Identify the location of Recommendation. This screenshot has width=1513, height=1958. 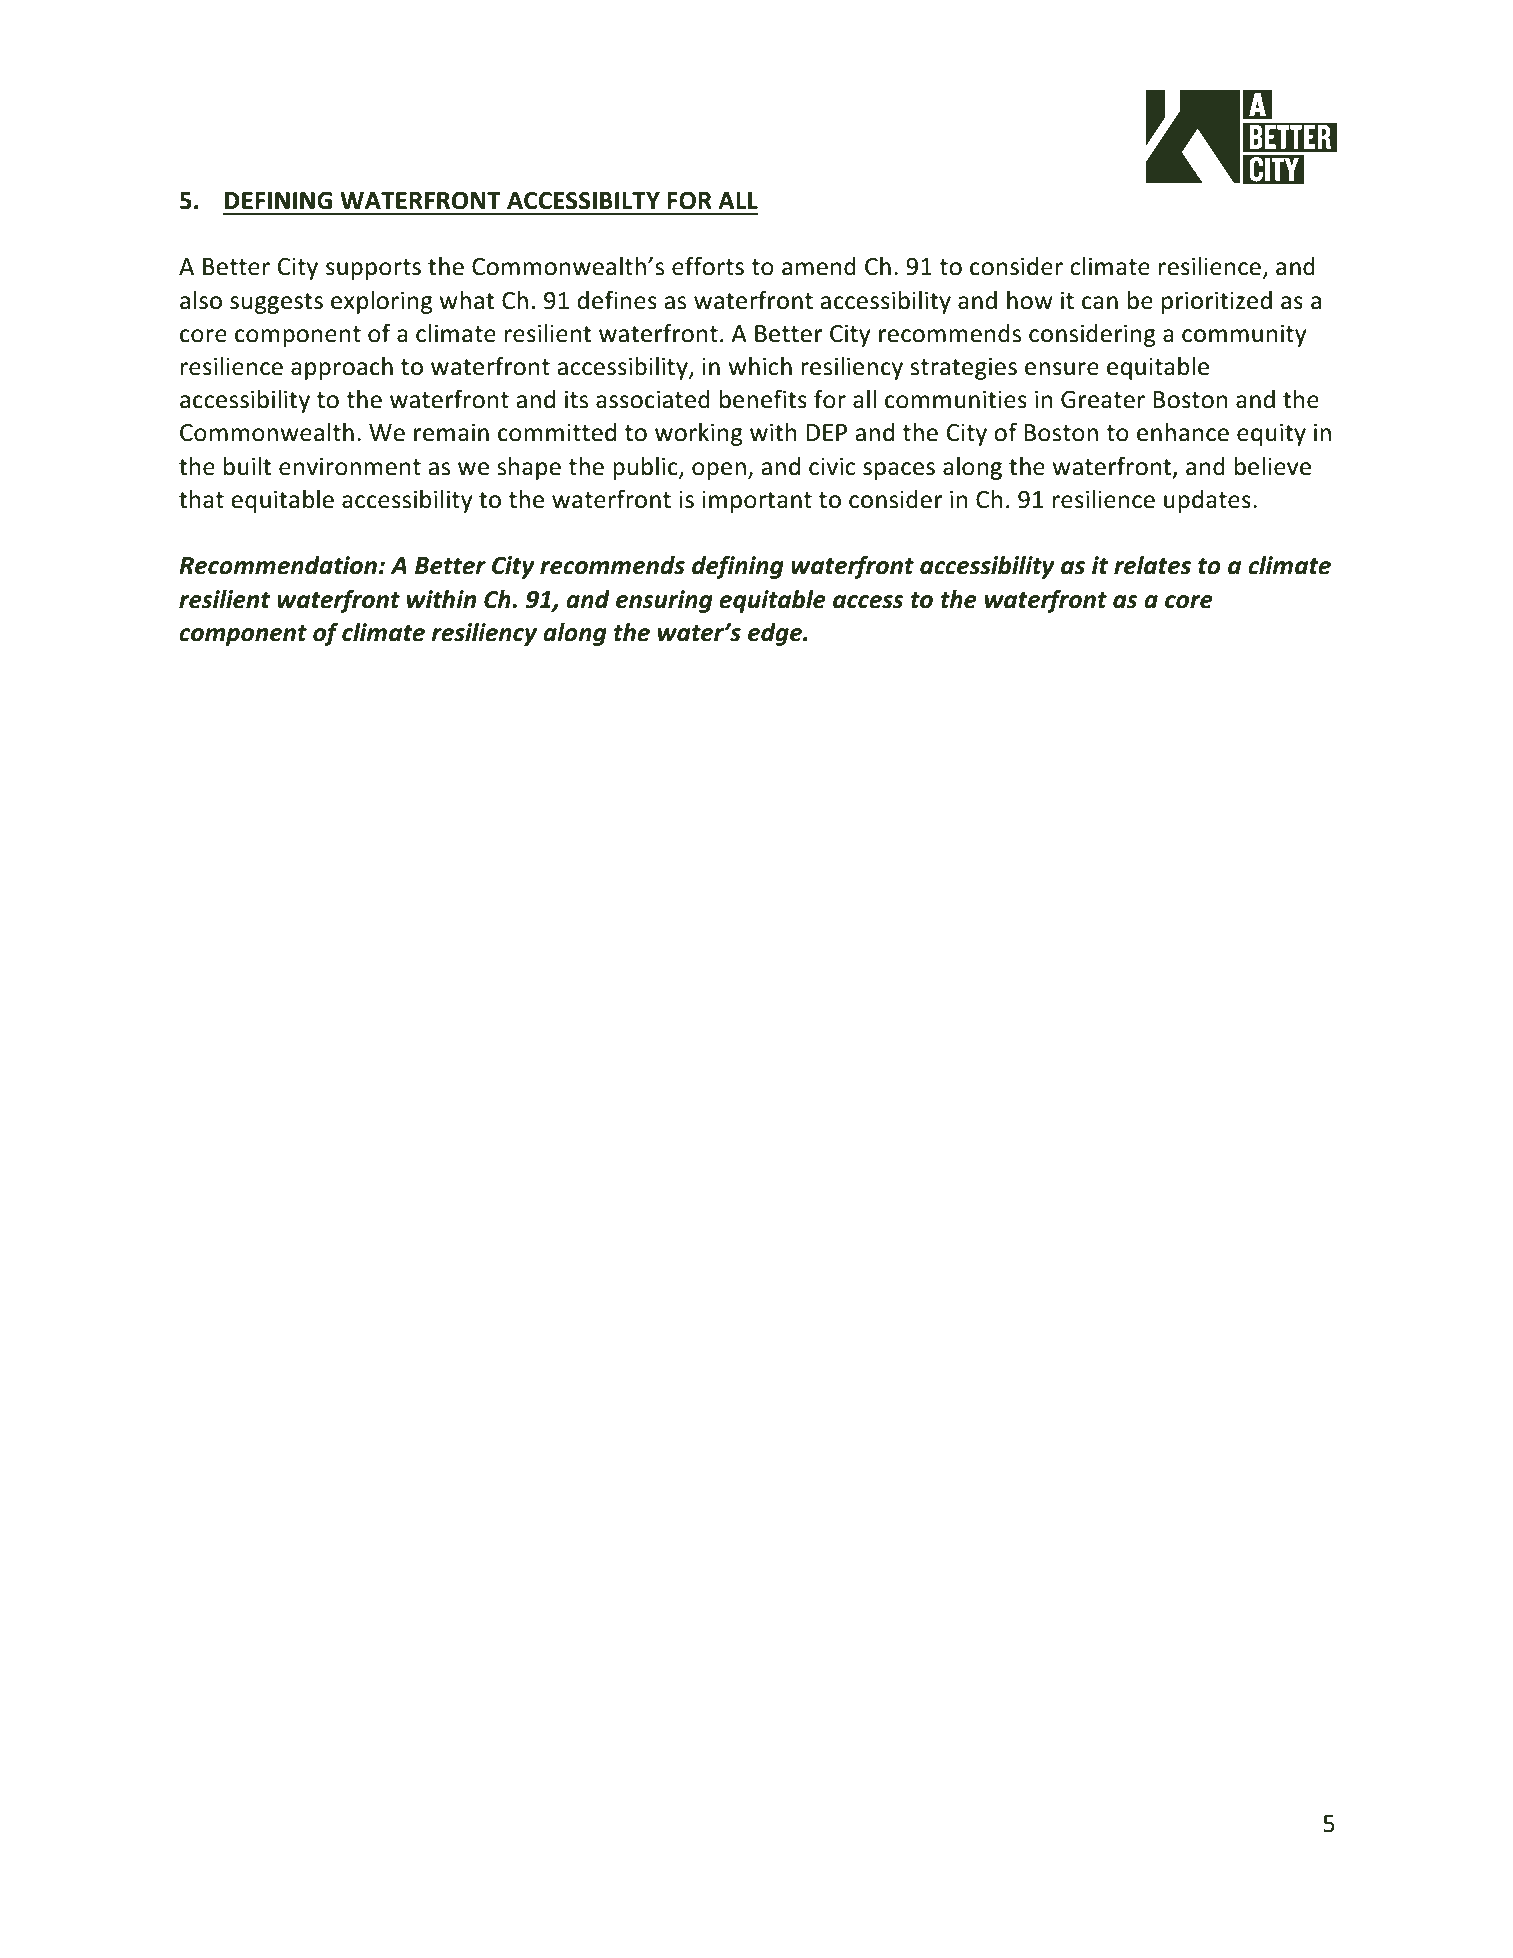
(278, 565).
